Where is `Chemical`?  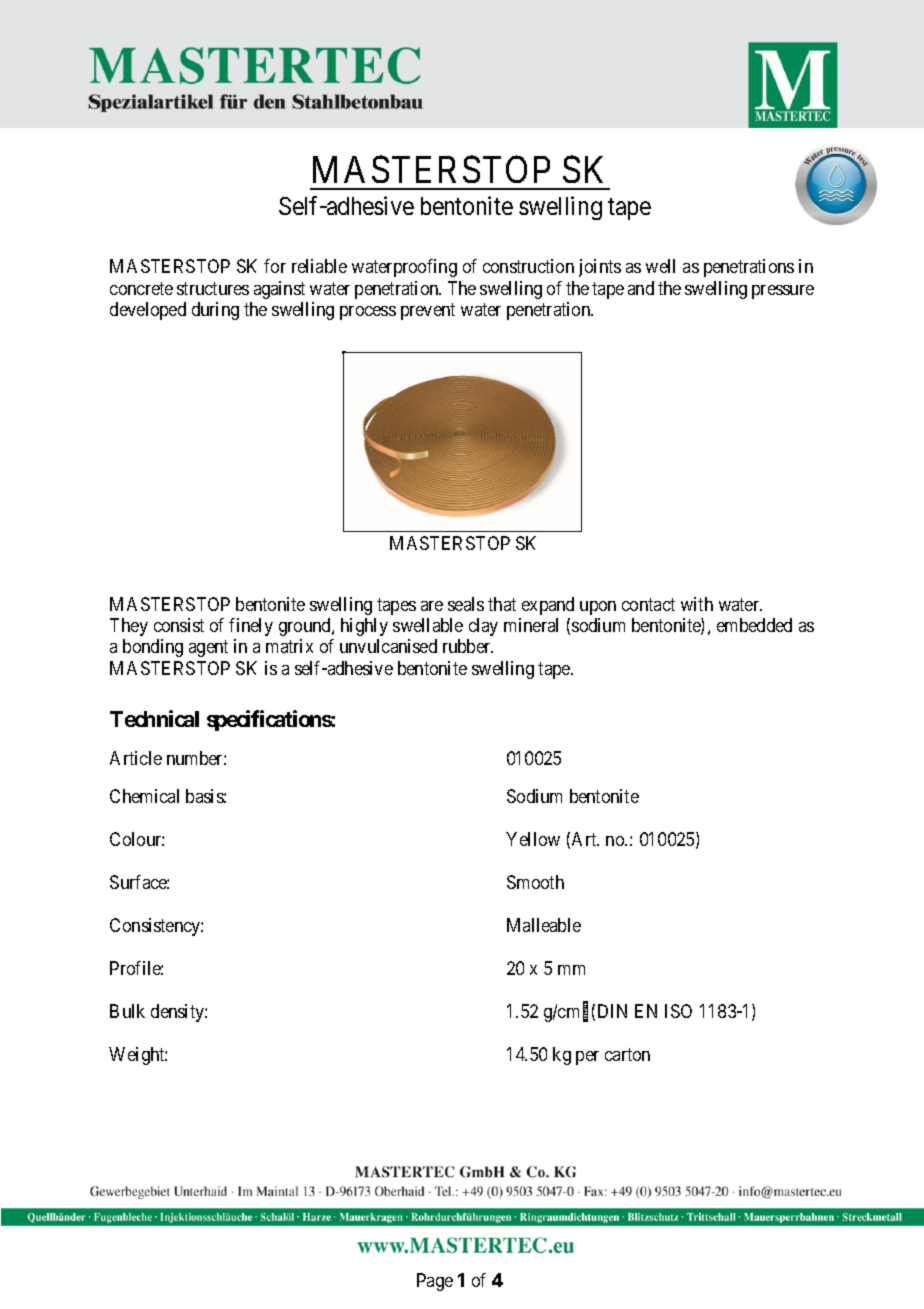 Chemical is located at coordinates (144, 796).
